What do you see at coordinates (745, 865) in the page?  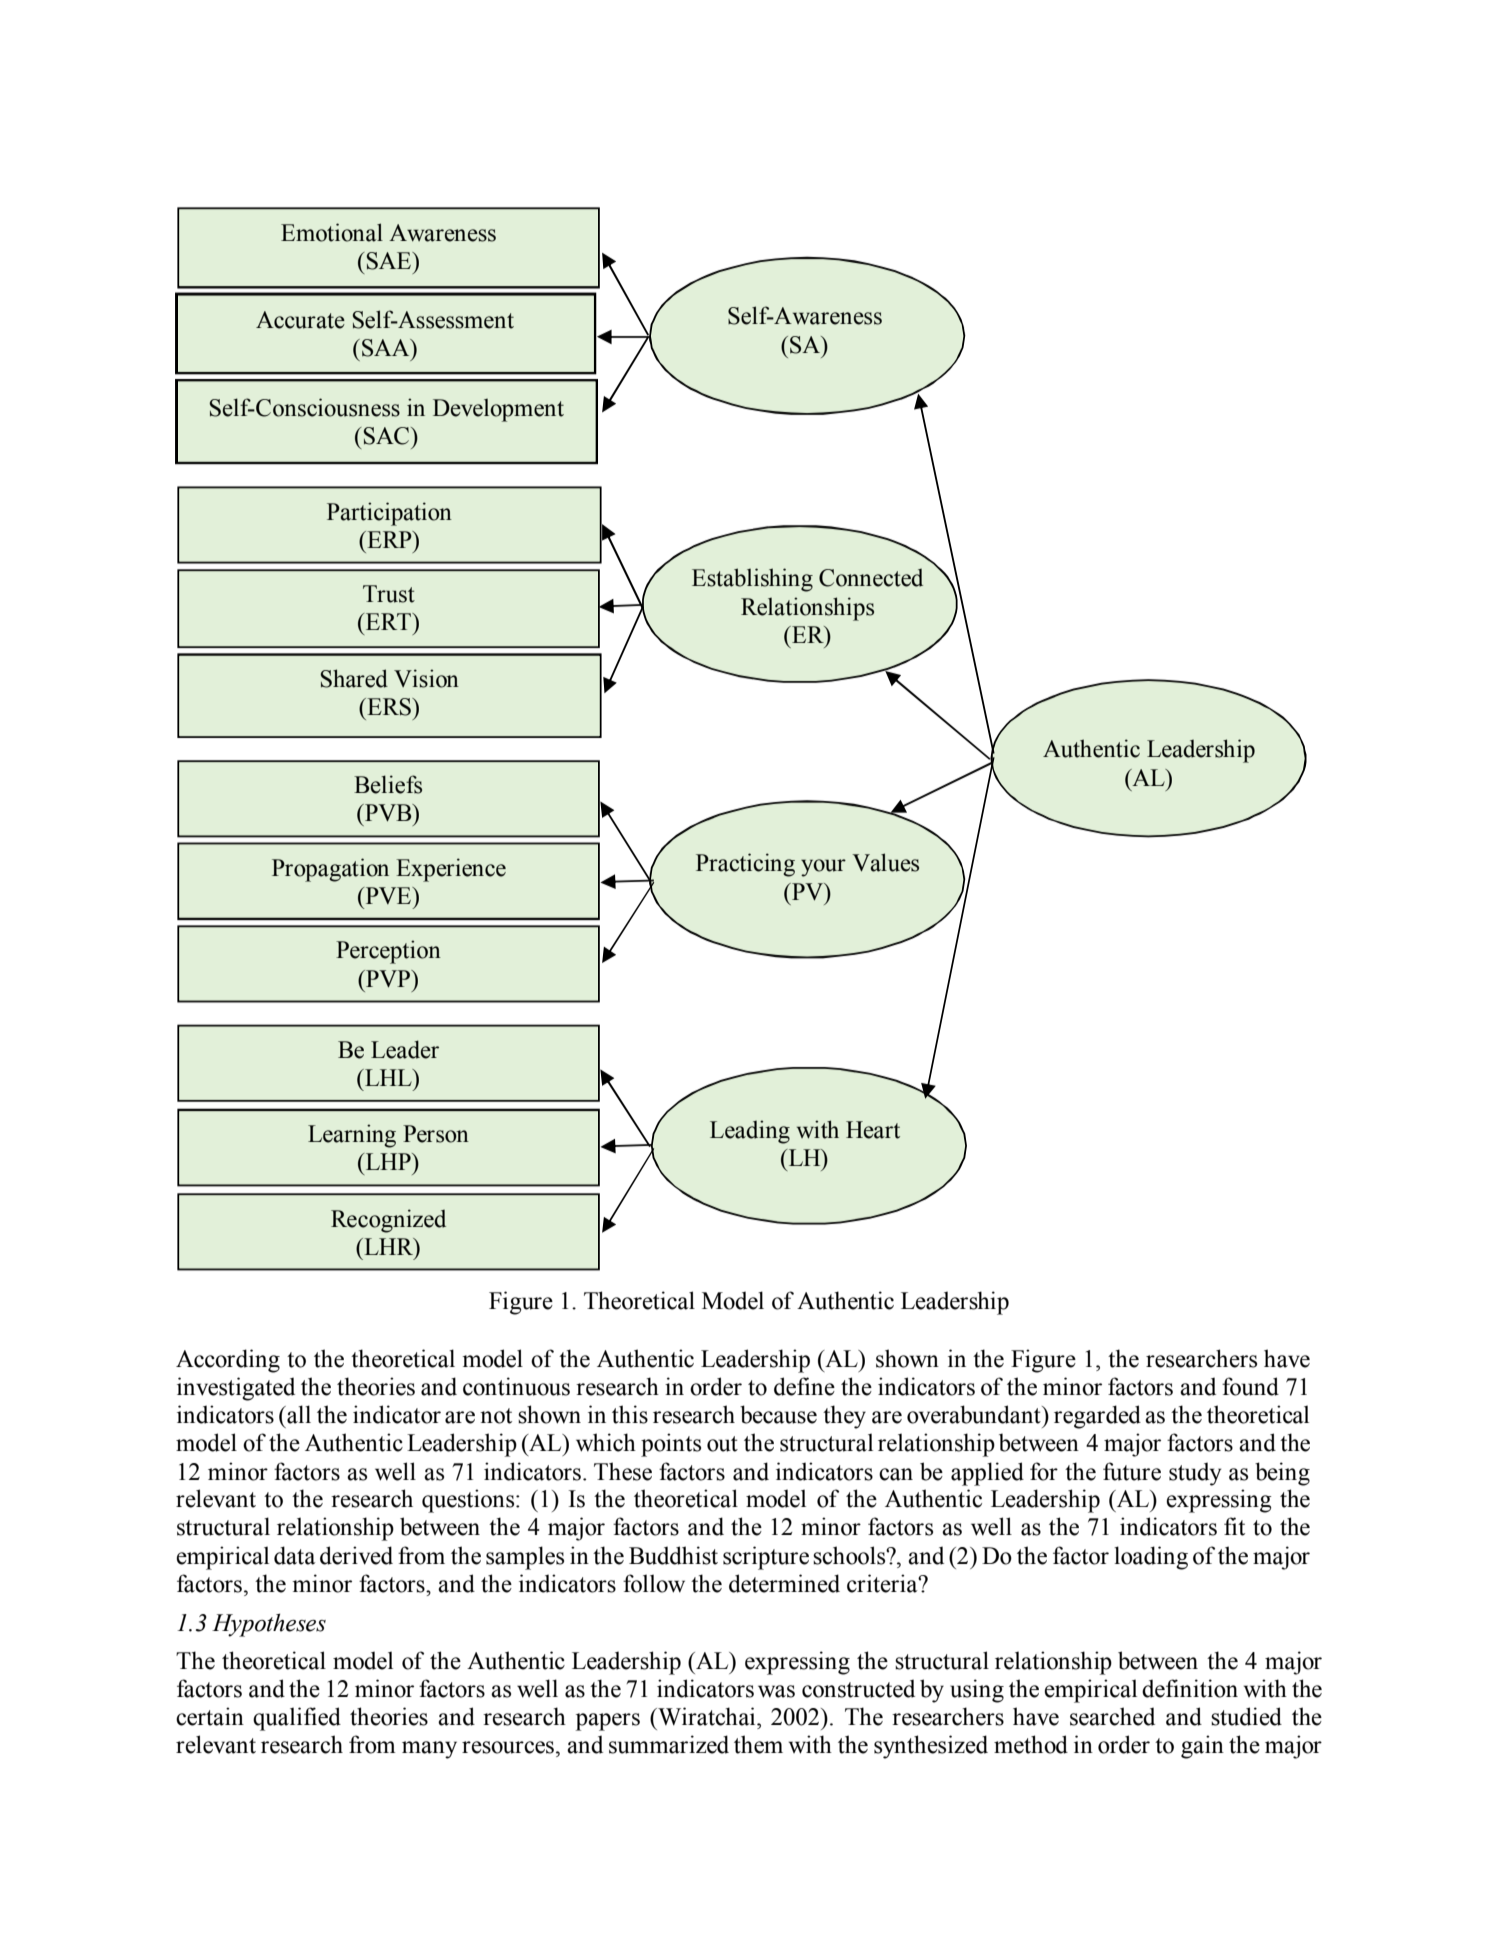 I see `Practicing` at bounding box center [745, 865].
